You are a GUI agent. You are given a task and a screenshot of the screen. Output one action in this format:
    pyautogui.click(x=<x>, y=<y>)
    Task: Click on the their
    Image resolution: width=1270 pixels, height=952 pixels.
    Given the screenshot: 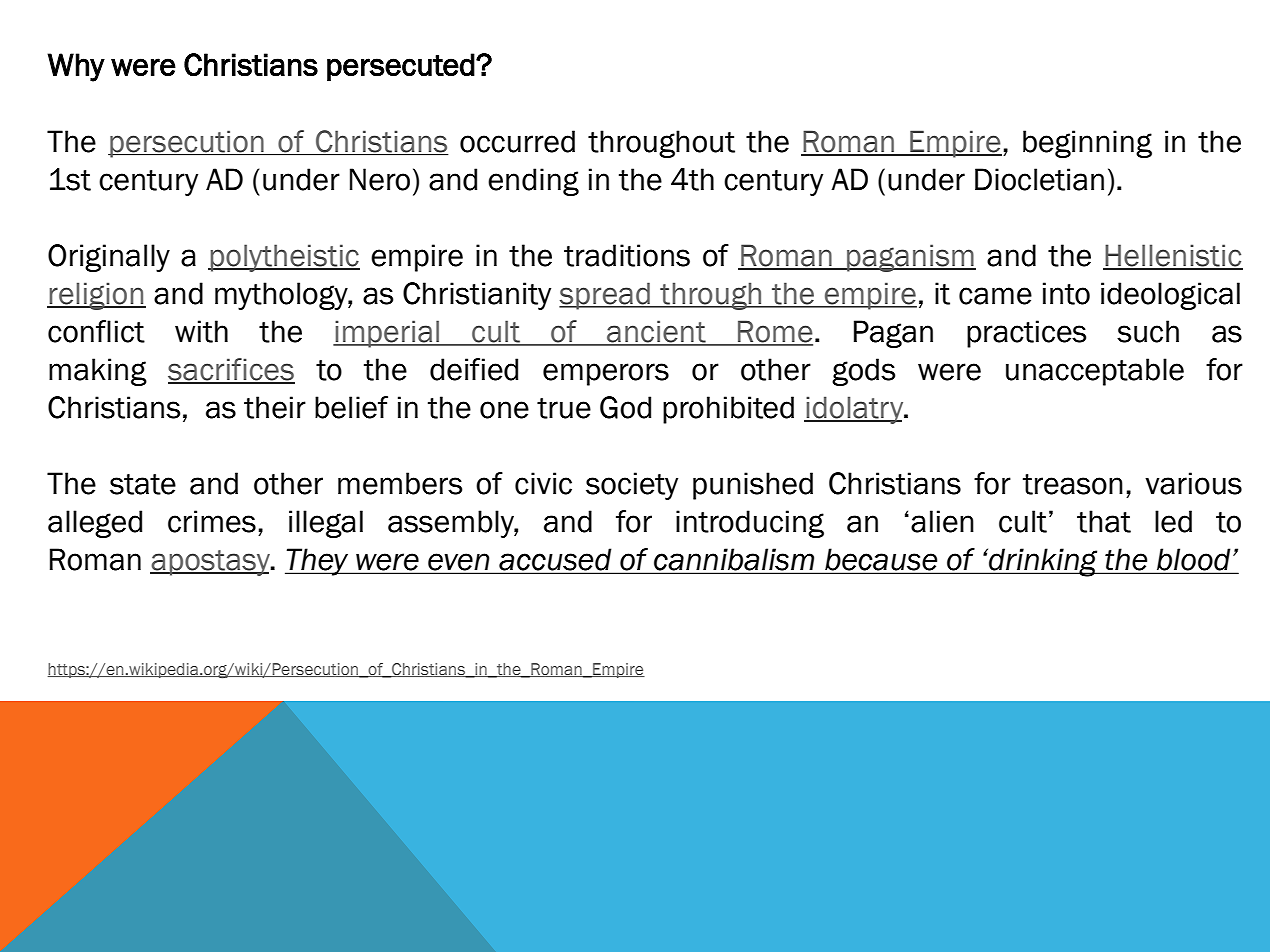 What is the action you would take?
    pyautogui.click(x=275, y=407)
